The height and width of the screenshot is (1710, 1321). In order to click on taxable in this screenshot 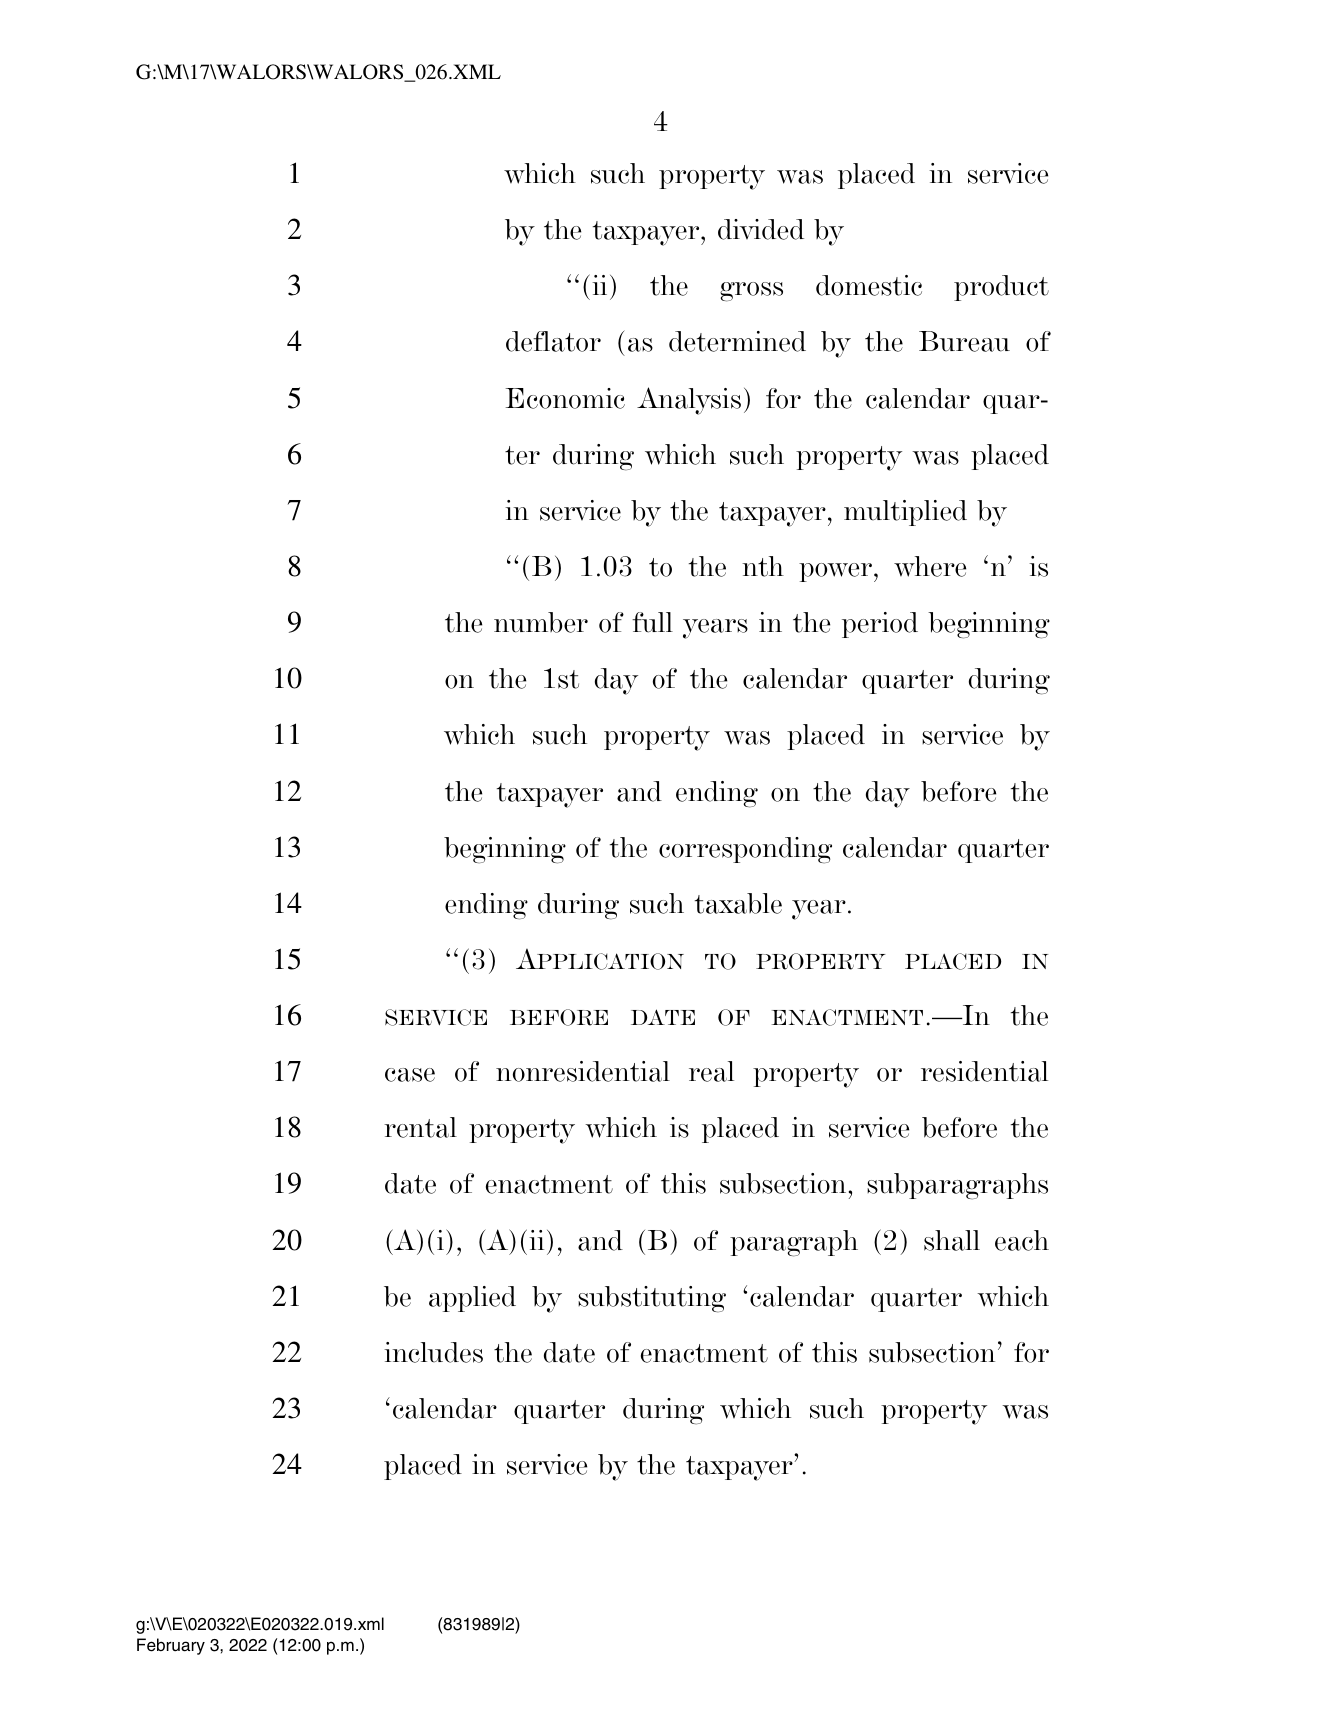, I will do `click(738, 903)`.
